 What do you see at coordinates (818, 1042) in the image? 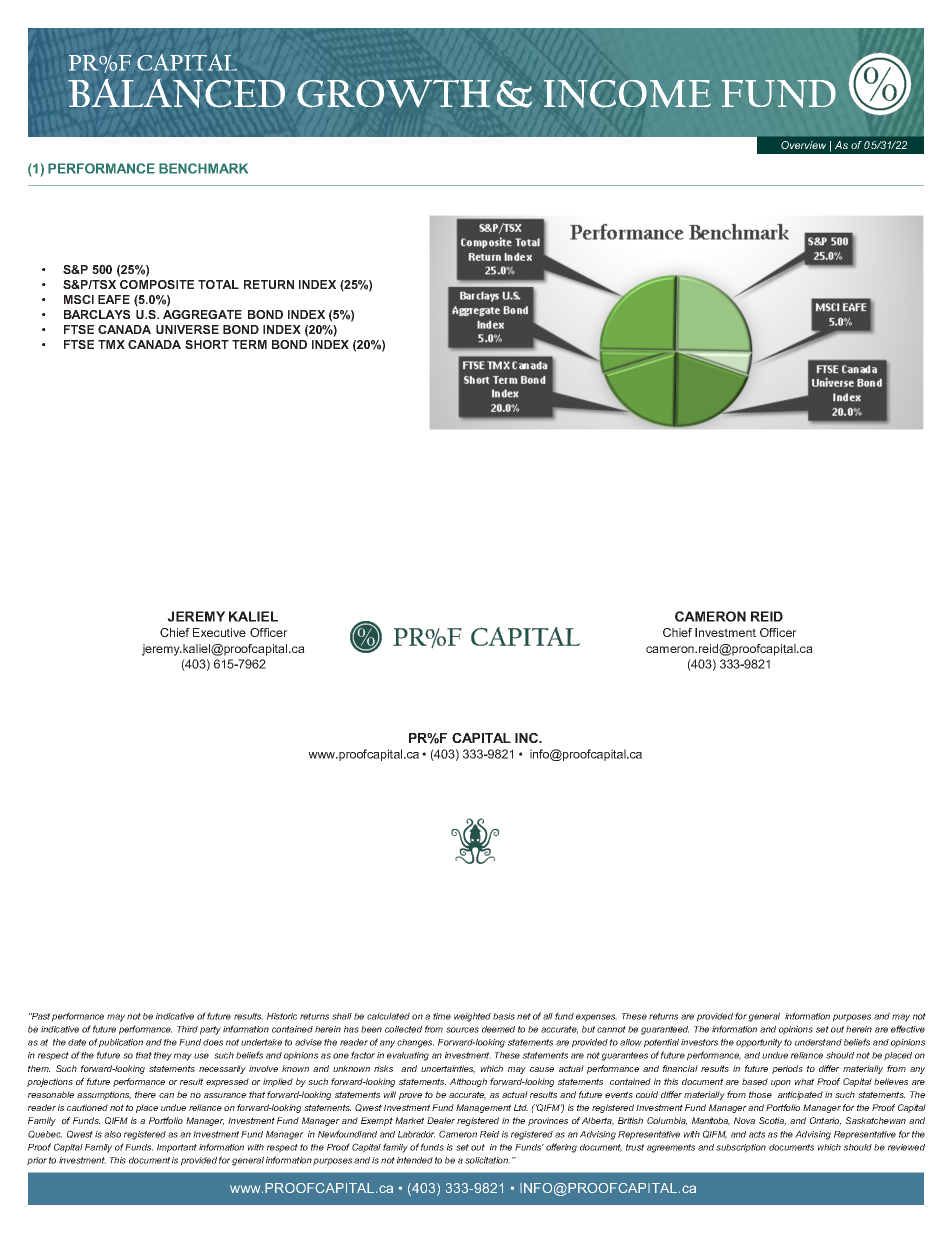
I see `understand` at bounding box center [818, 1042].
